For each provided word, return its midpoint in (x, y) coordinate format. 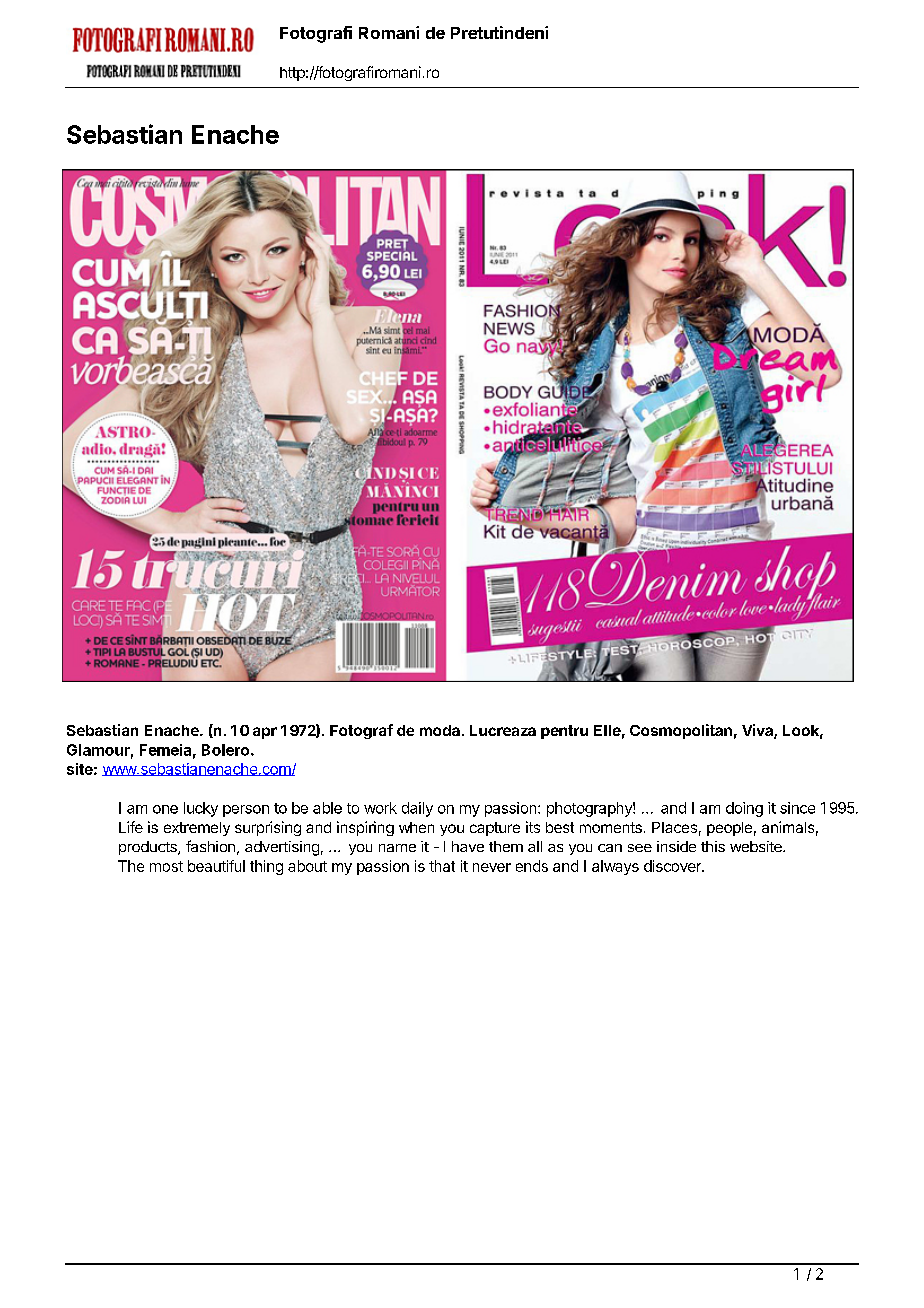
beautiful (216, 866)
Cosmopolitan (681, 731)
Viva (758, 731)
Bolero (227, 750)
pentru (564, 732)
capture (495, 829)
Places (674, 827)
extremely (197, 829)
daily (417, 809)
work (380, 808)
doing (744, 809)
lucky (201, 809)
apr (265, 733)
